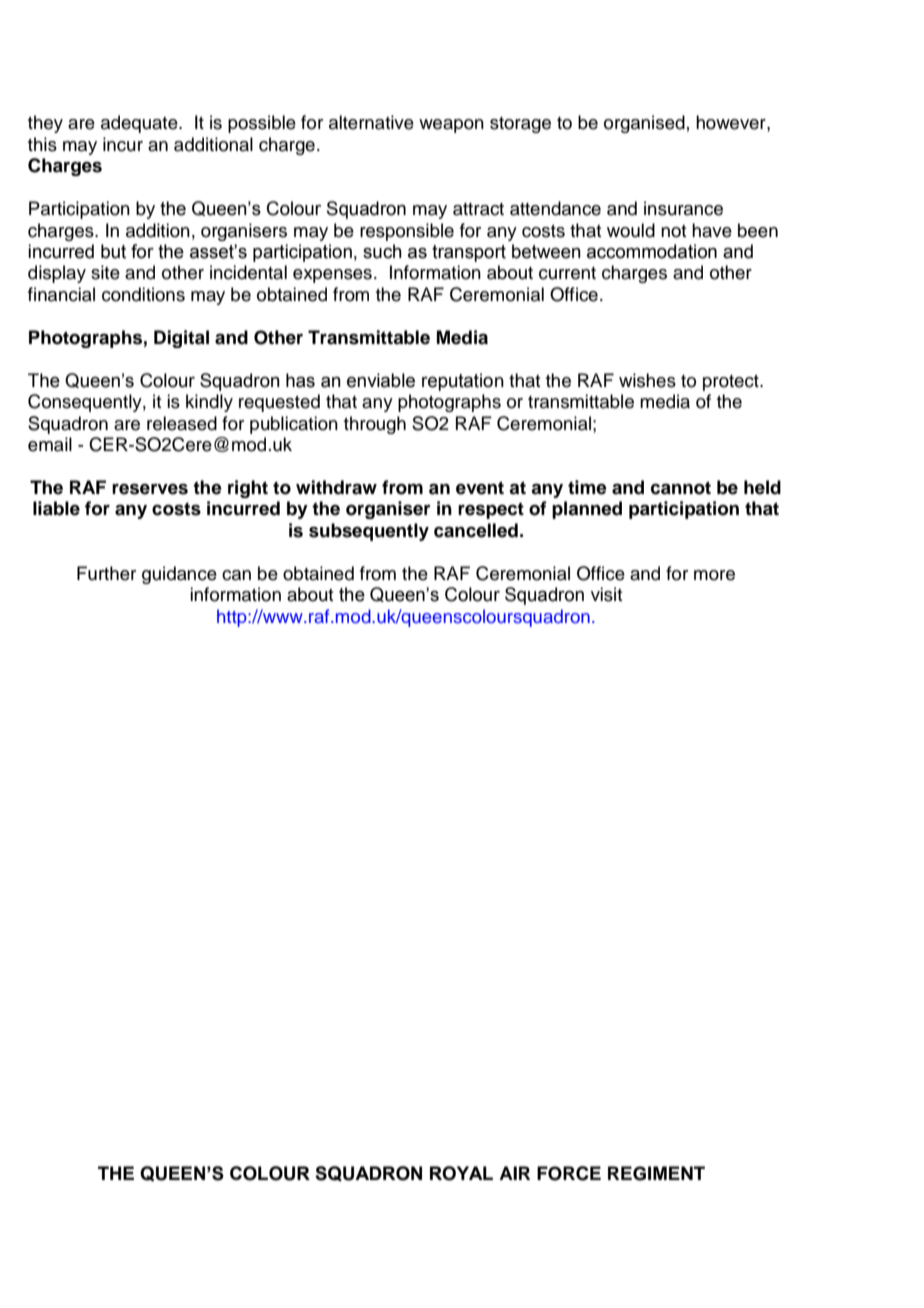  Describe the element at coordinates (714, 575) in the screenshot. I see `more` at that location.
